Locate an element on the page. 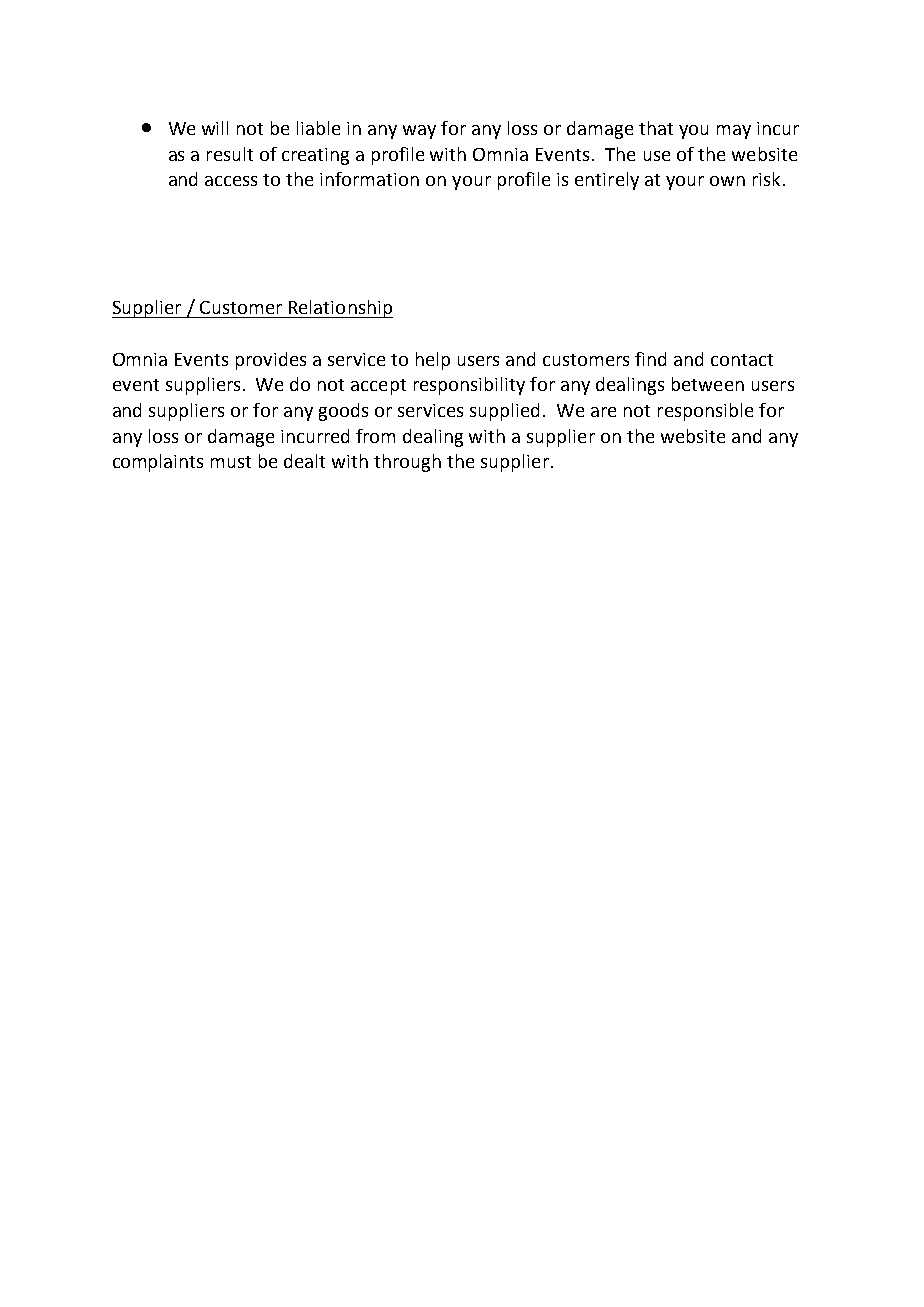 The height and width of the document is (1307, 924). own is located at coordinates (727, 181).
